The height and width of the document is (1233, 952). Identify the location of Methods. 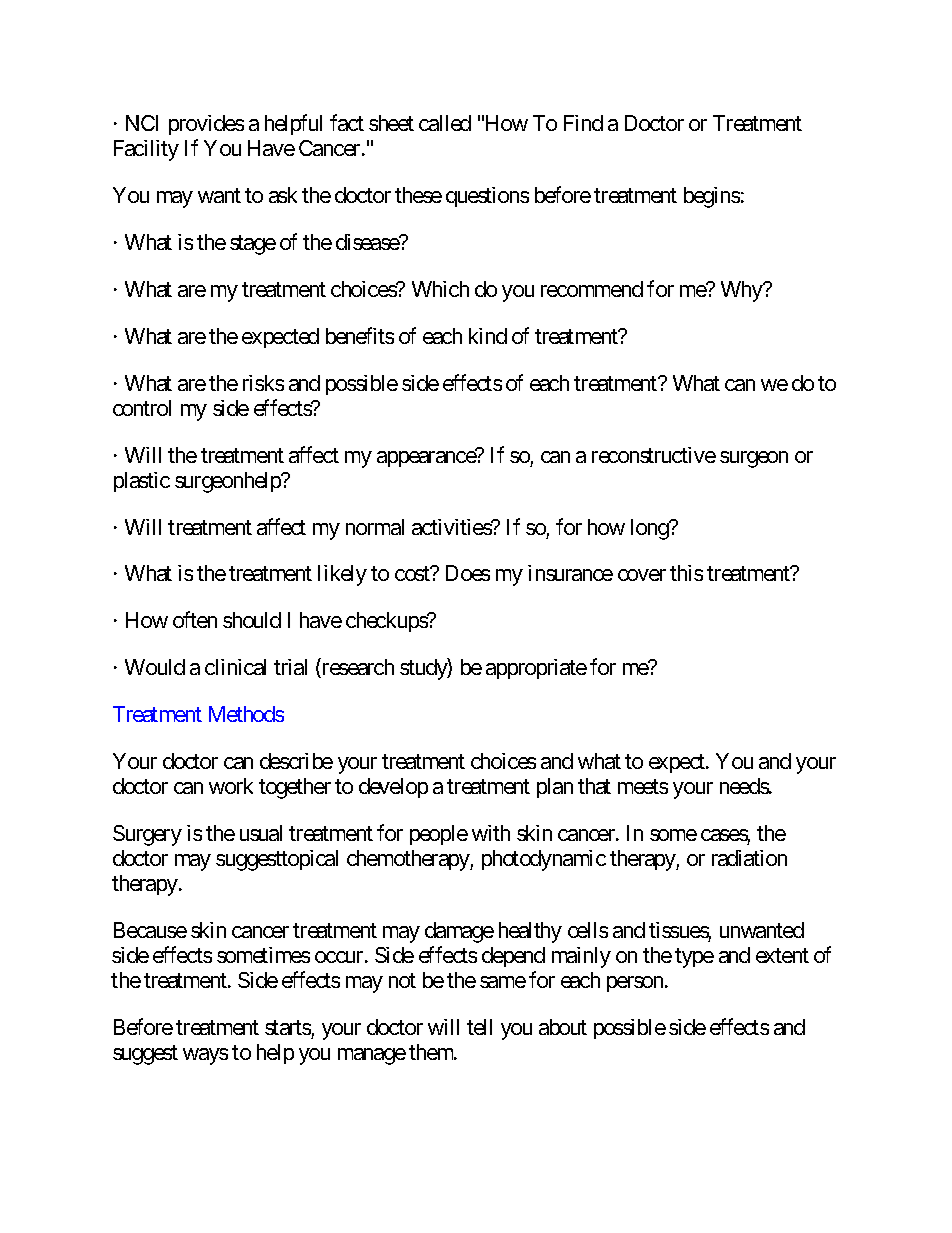
(246, 714).
